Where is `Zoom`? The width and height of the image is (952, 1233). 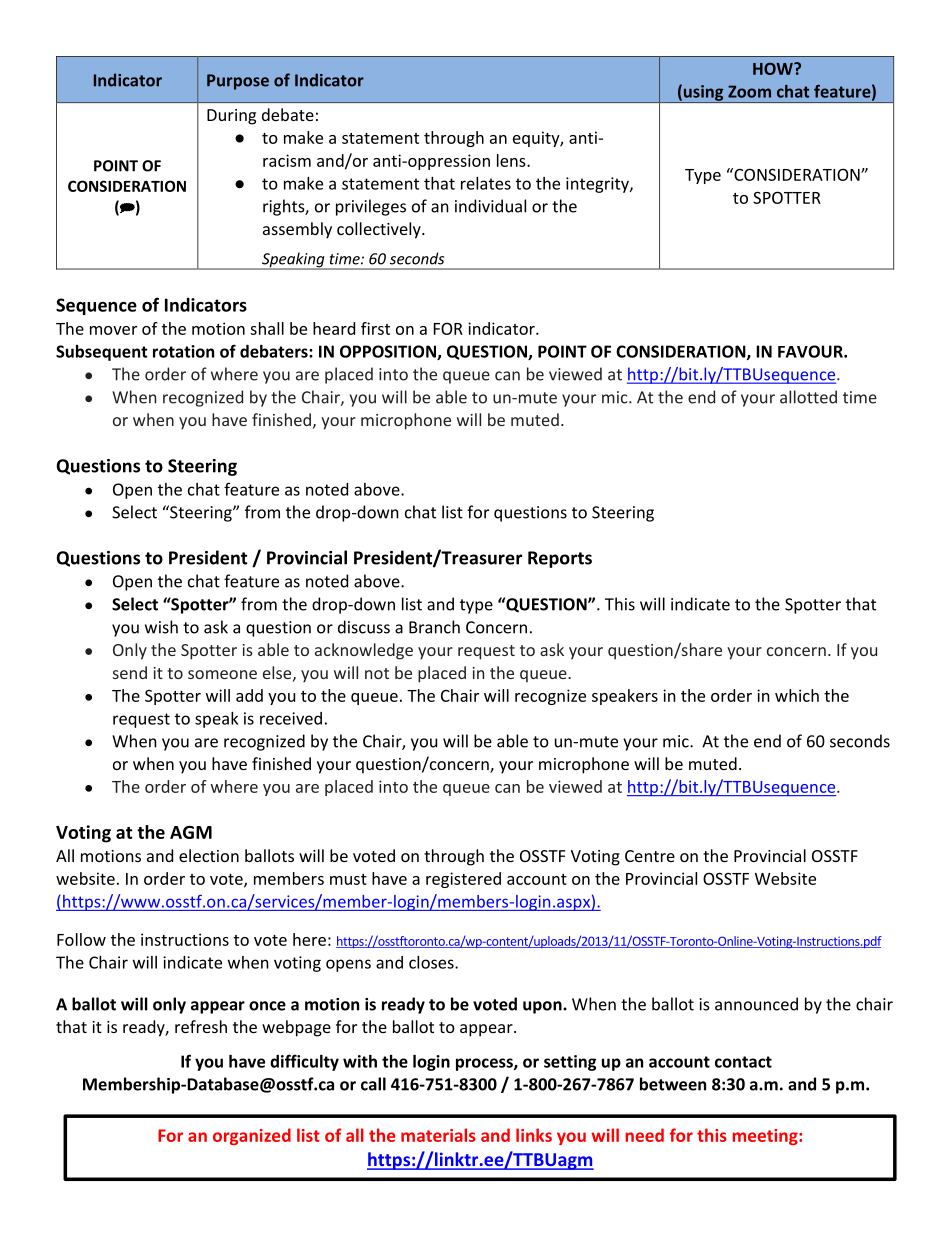
Zoom is located at coordinates (749, 91).
